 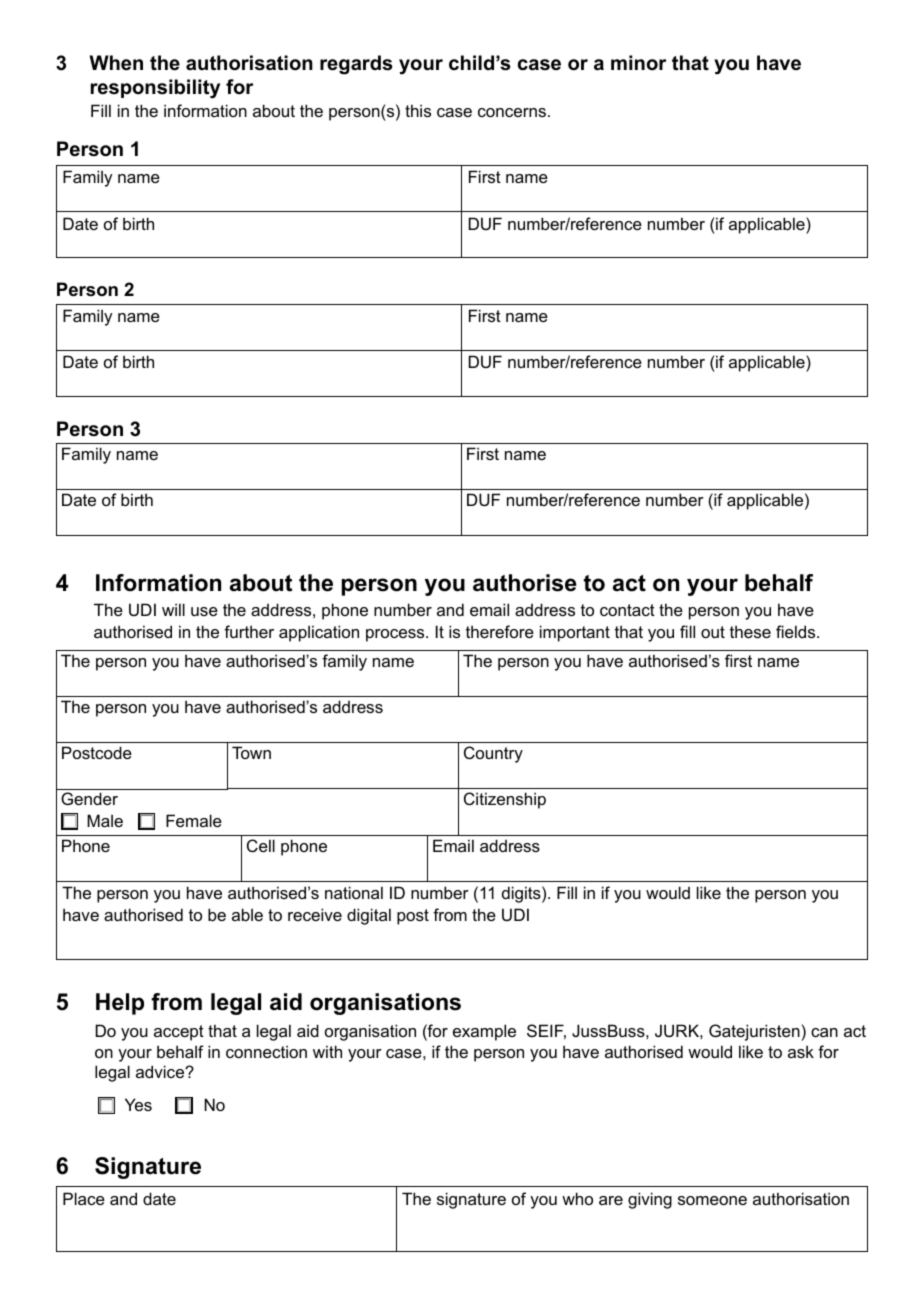 What do you see at coordinates (173, 609) in the page?
I see `will` at bounding box center [173, 609].
